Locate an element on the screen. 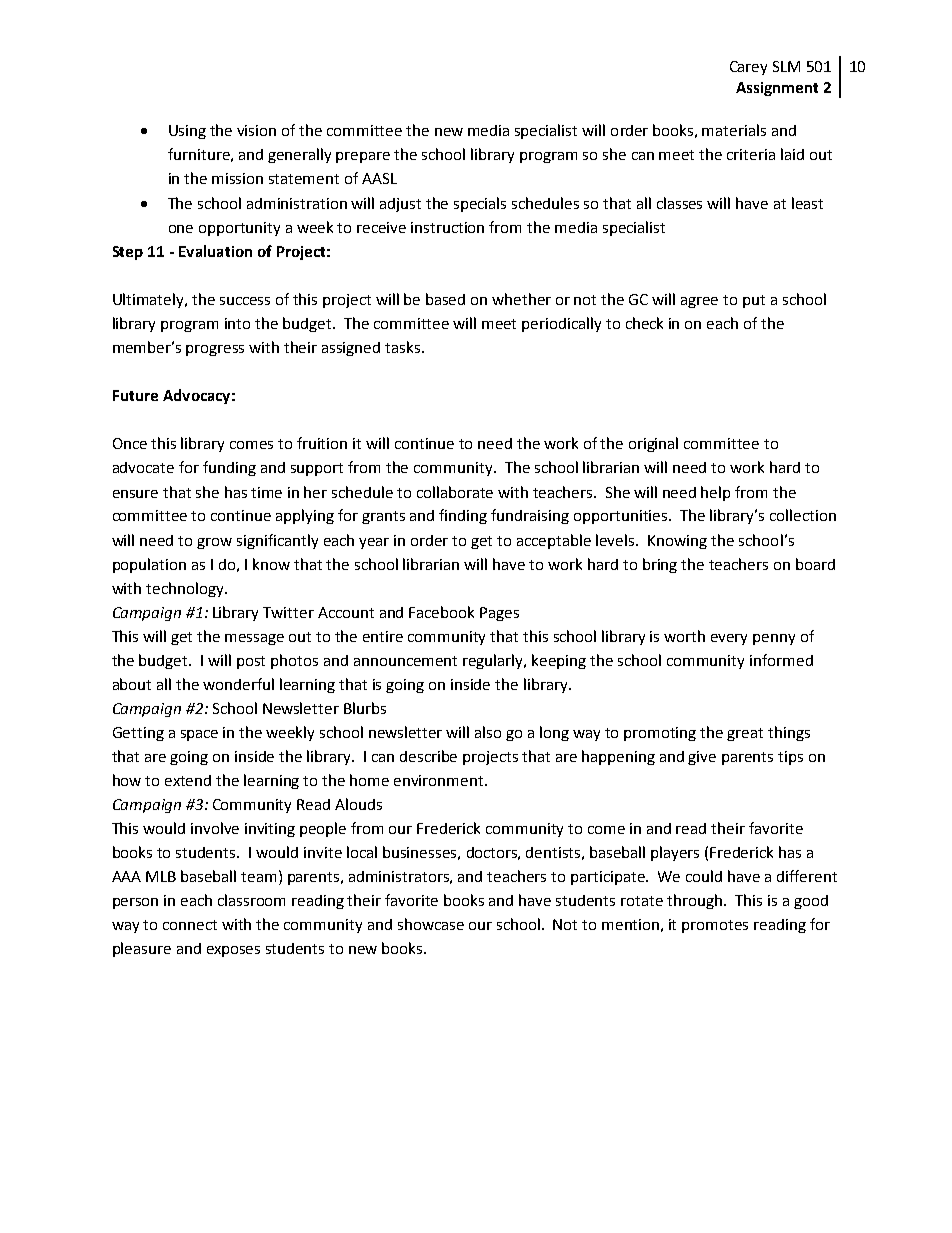 The height and width of the screenshot is (1233, 952). Evaluation is located at coordinates (215, 251).
